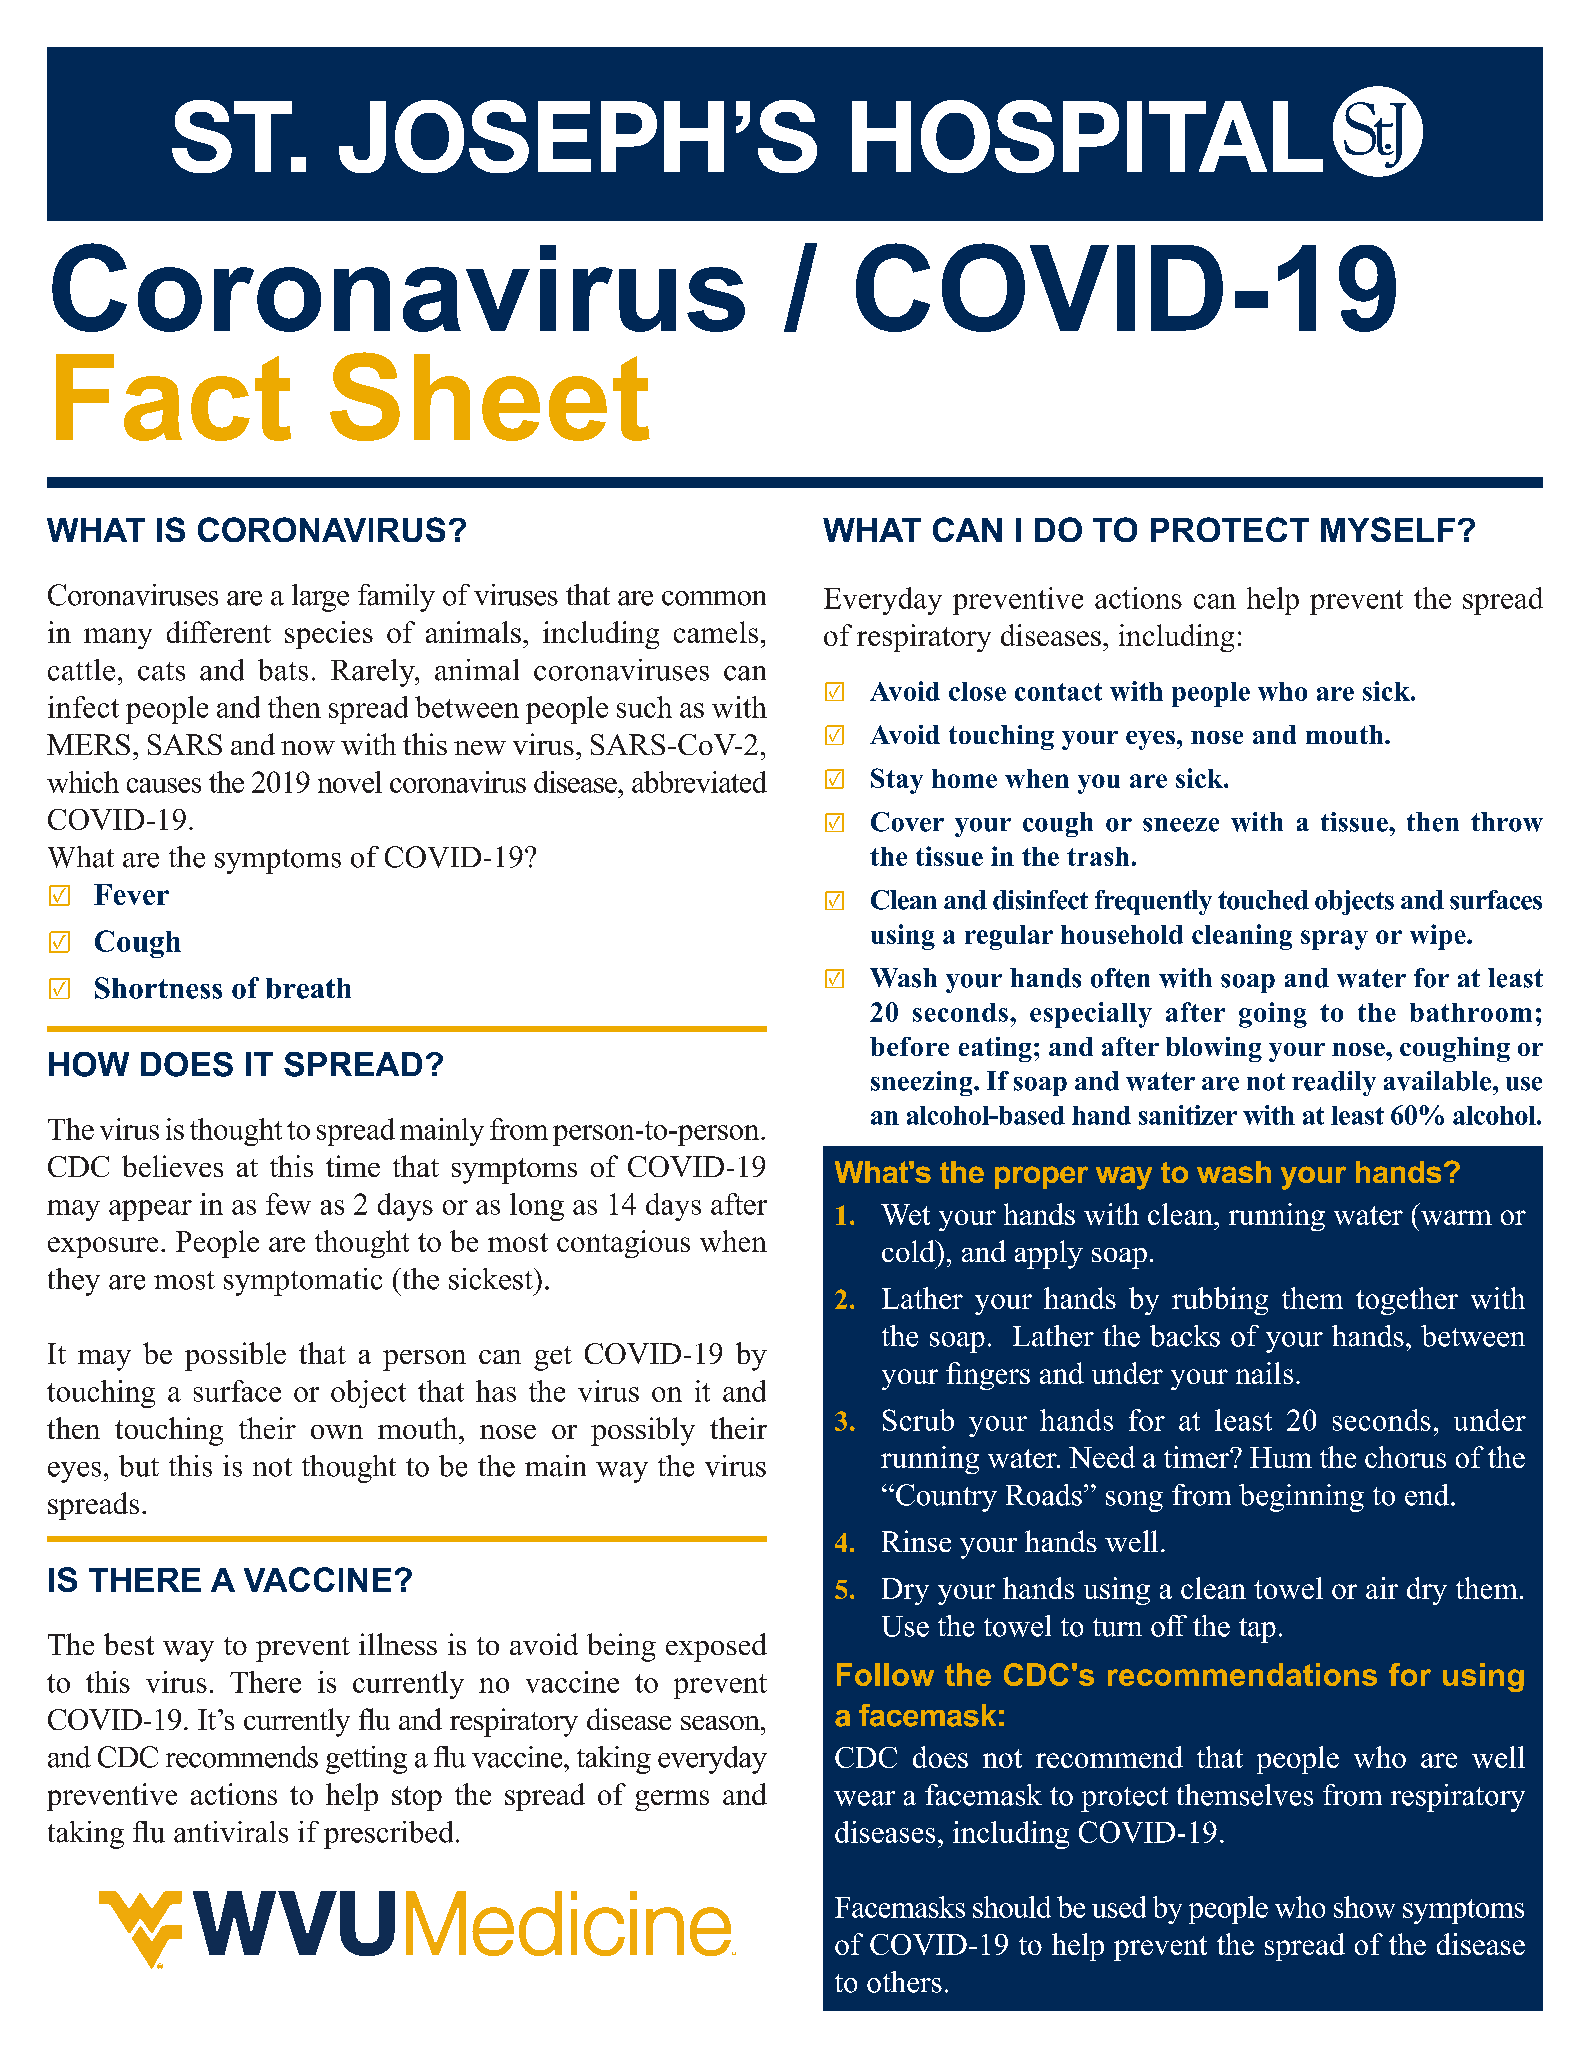 This screenshot has height=2058, width=1590. What do you see at coordinates (129, 1644) in the screenshot?
I see `best` at bounding box center [129, 1644].
